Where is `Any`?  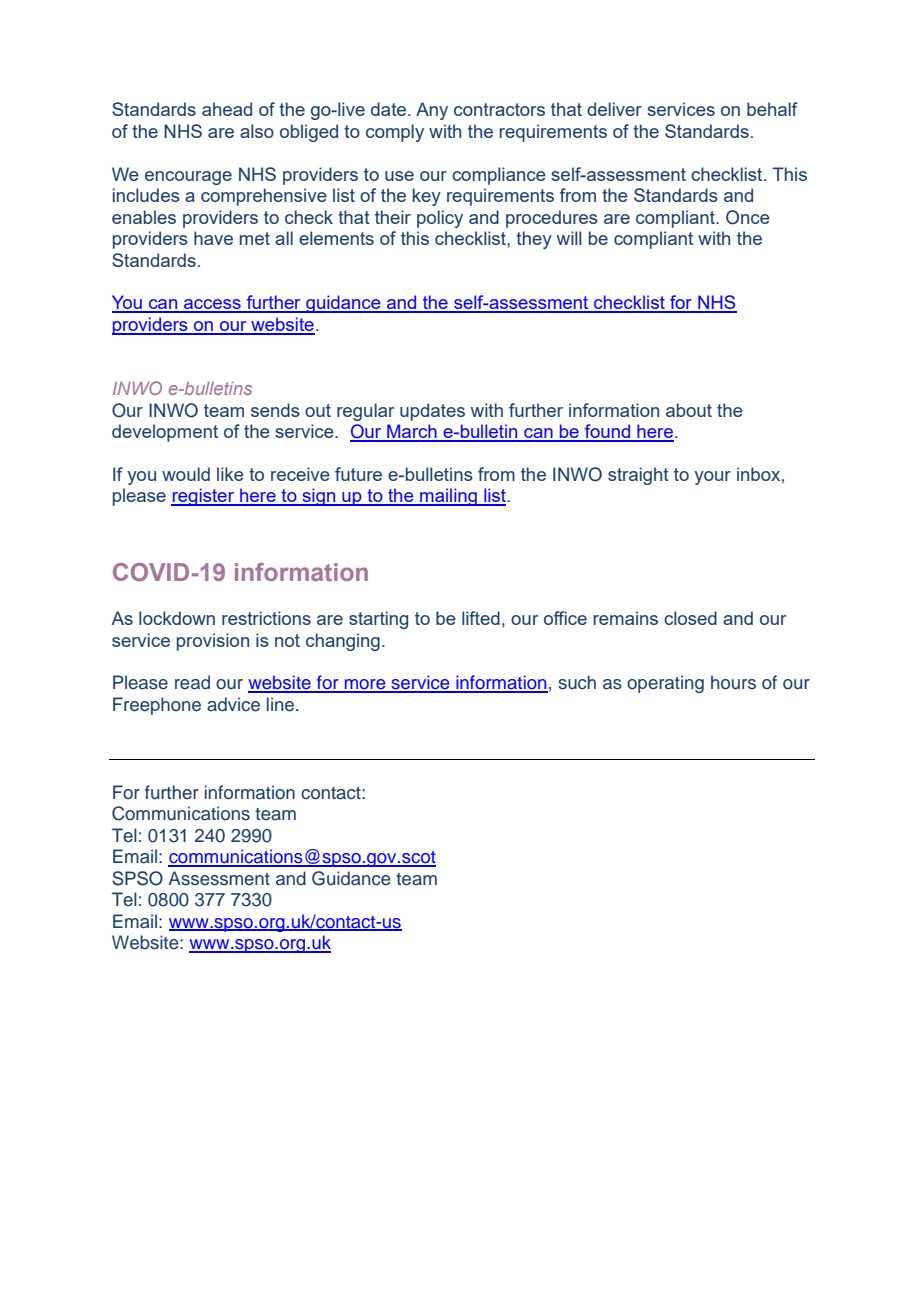
Any is located at coordinates (432, 111).
